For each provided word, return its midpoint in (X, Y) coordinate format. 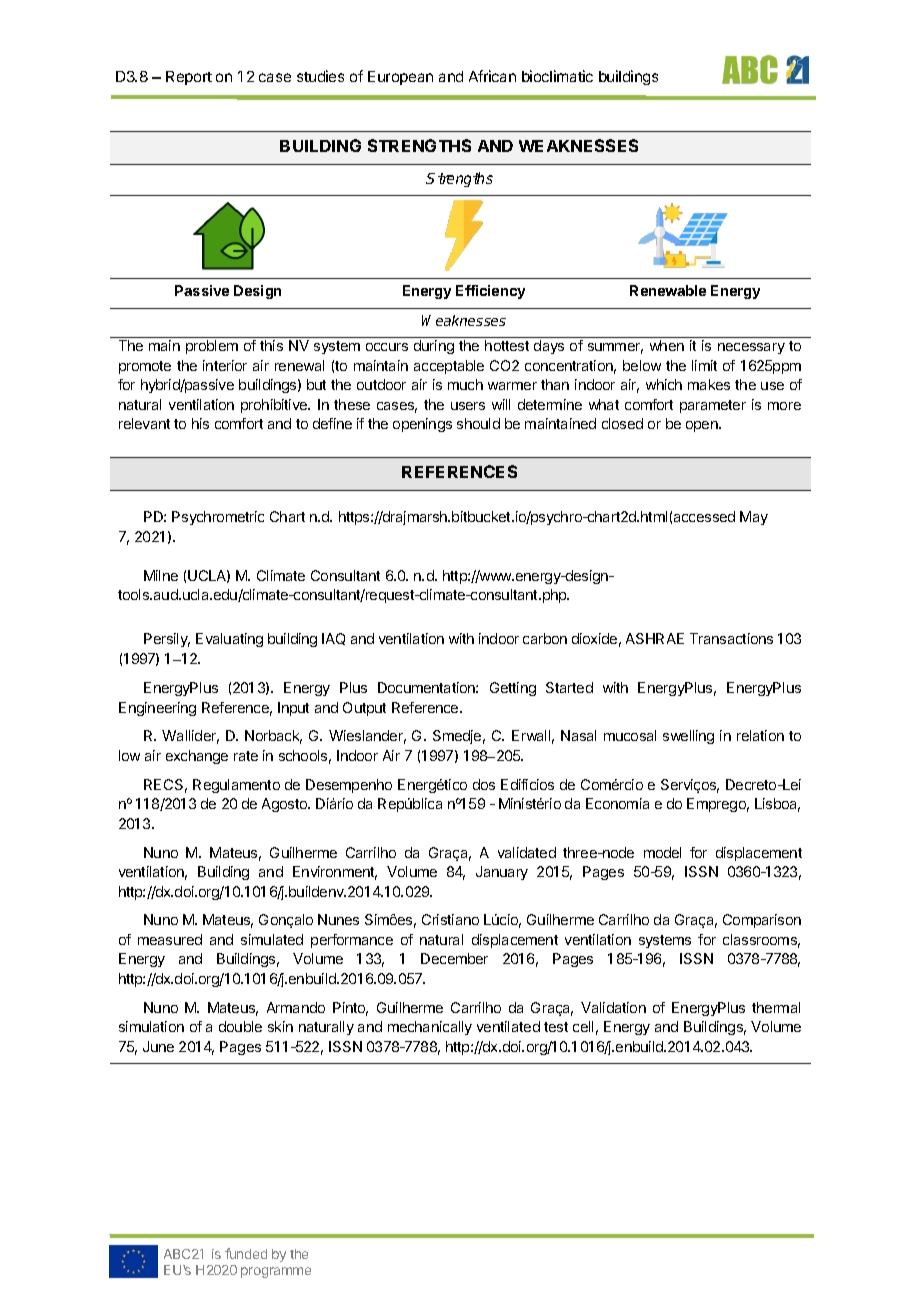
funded (246, 1253)
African (492, 76)
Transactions (731, 638)
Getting (513, 689)
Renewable (668, 290)
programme (276, 1272)
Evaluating (229, 640)
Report (189, 78)
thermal (776, 1007)
